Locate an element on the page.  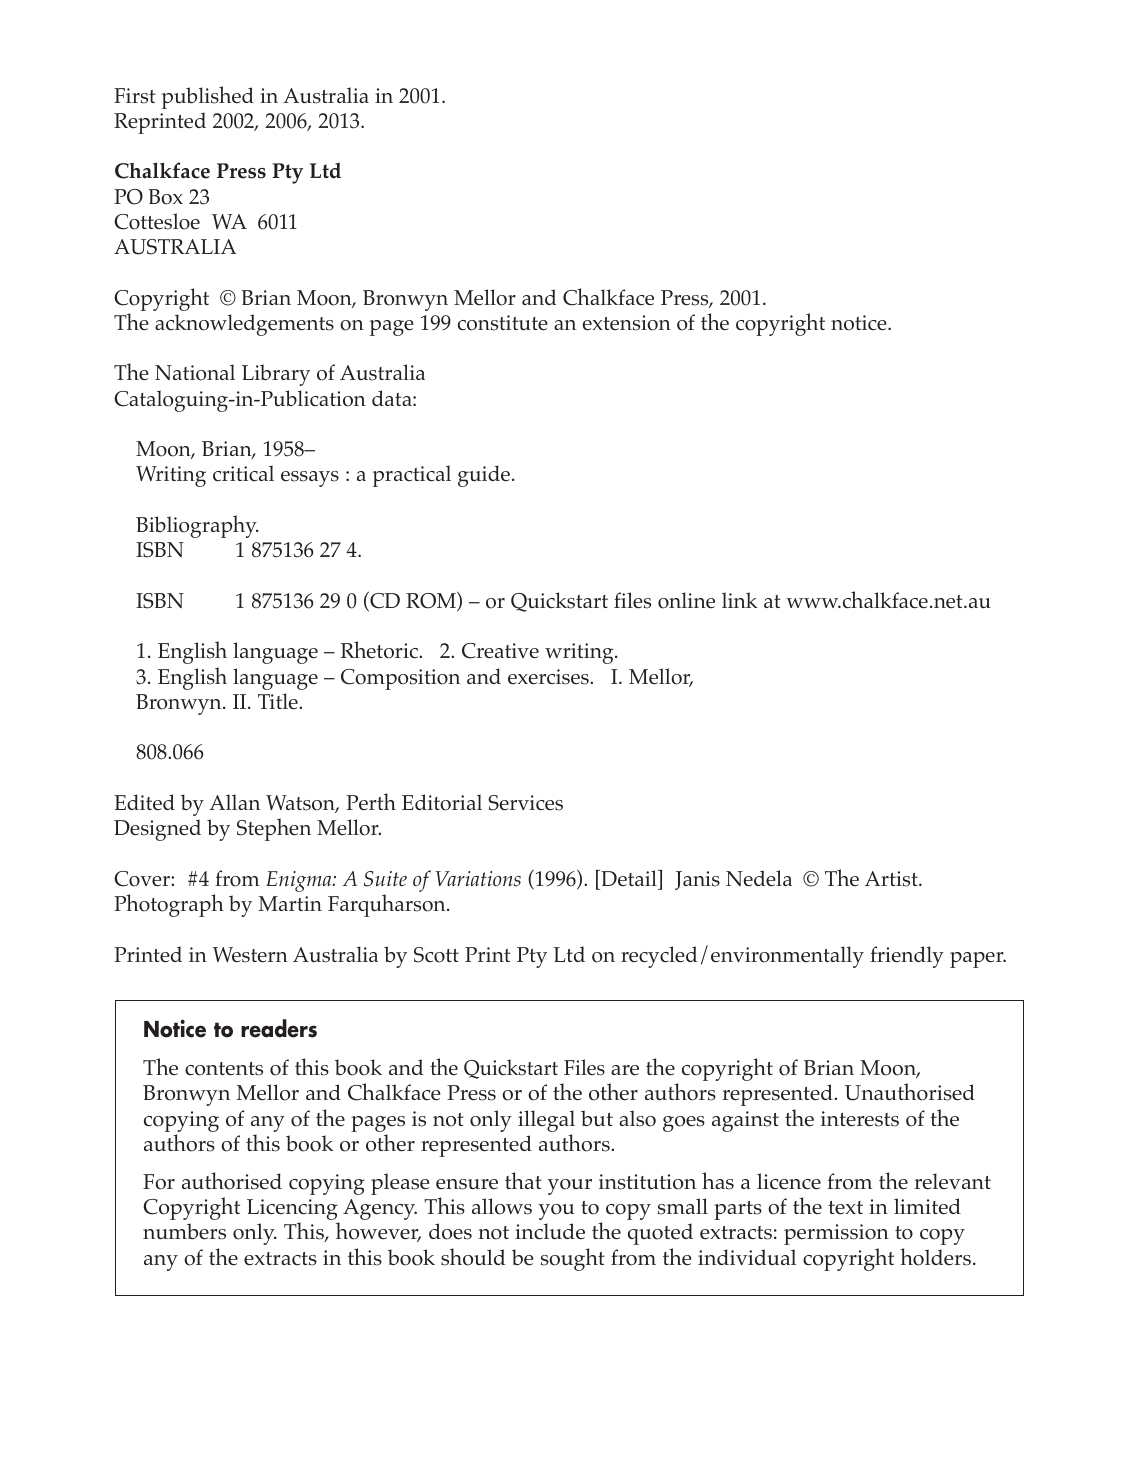
Creative is located at coordinates (500, 651).
